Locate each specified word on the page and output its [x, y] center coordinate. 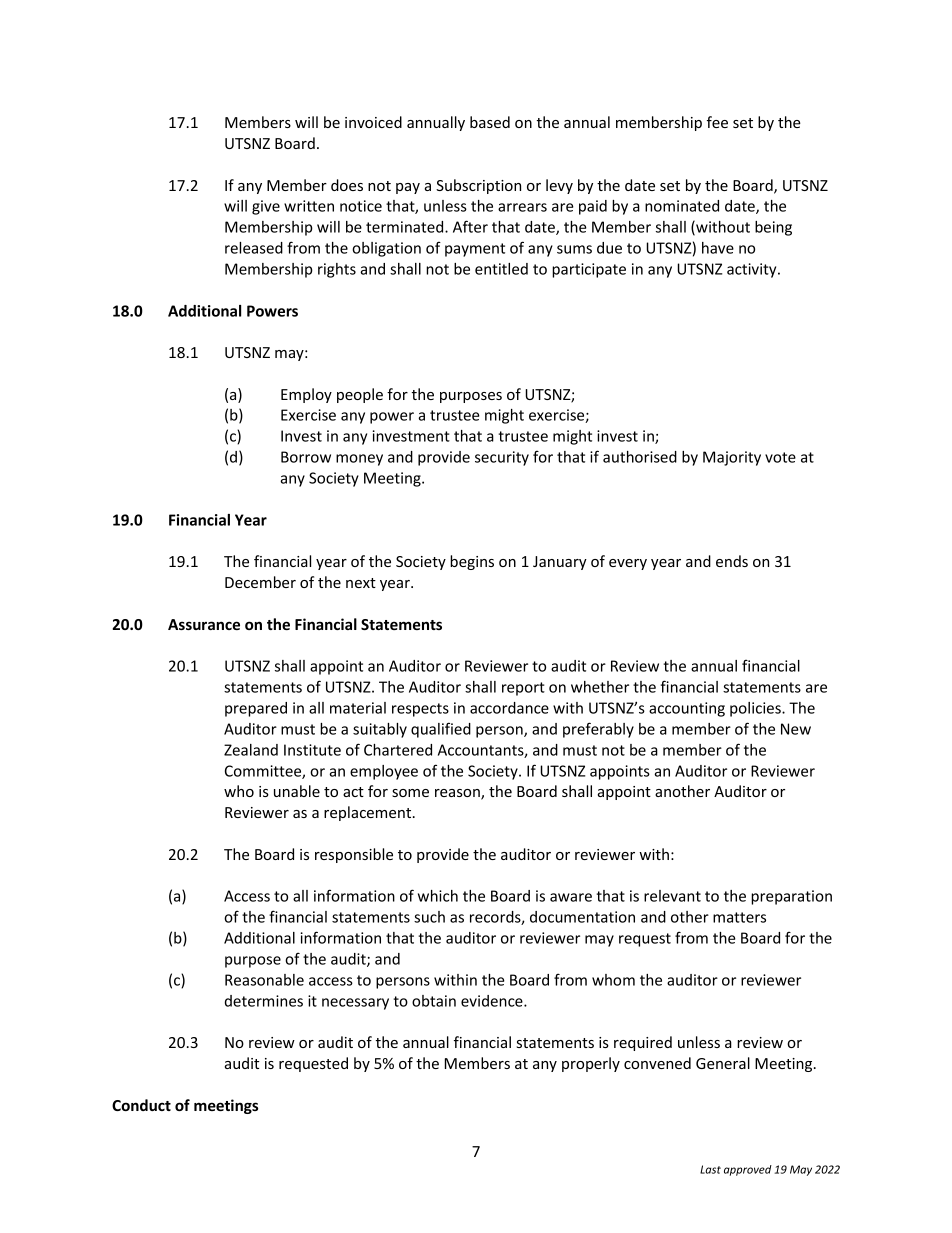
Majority [732, 458]
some [410, 793]
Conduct [141, 1105]
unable [297, 791]
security [502, 458]
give [266, 207]
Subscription [478, 186]
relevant [672, 896]
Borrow [306, 457]
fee [717, 122]
